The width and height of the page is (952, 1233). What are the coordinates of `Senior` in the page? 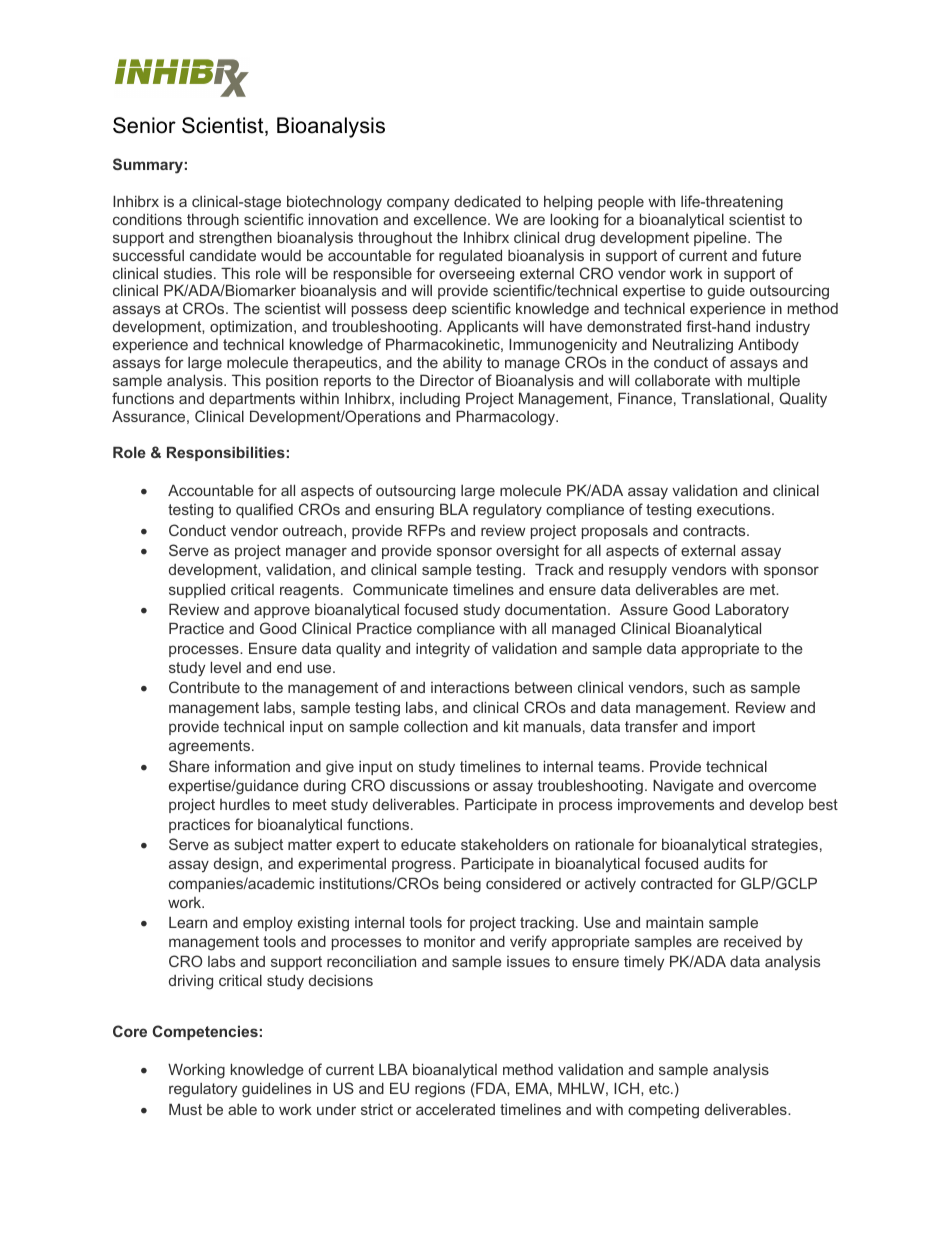 It's located at (144, 125).
